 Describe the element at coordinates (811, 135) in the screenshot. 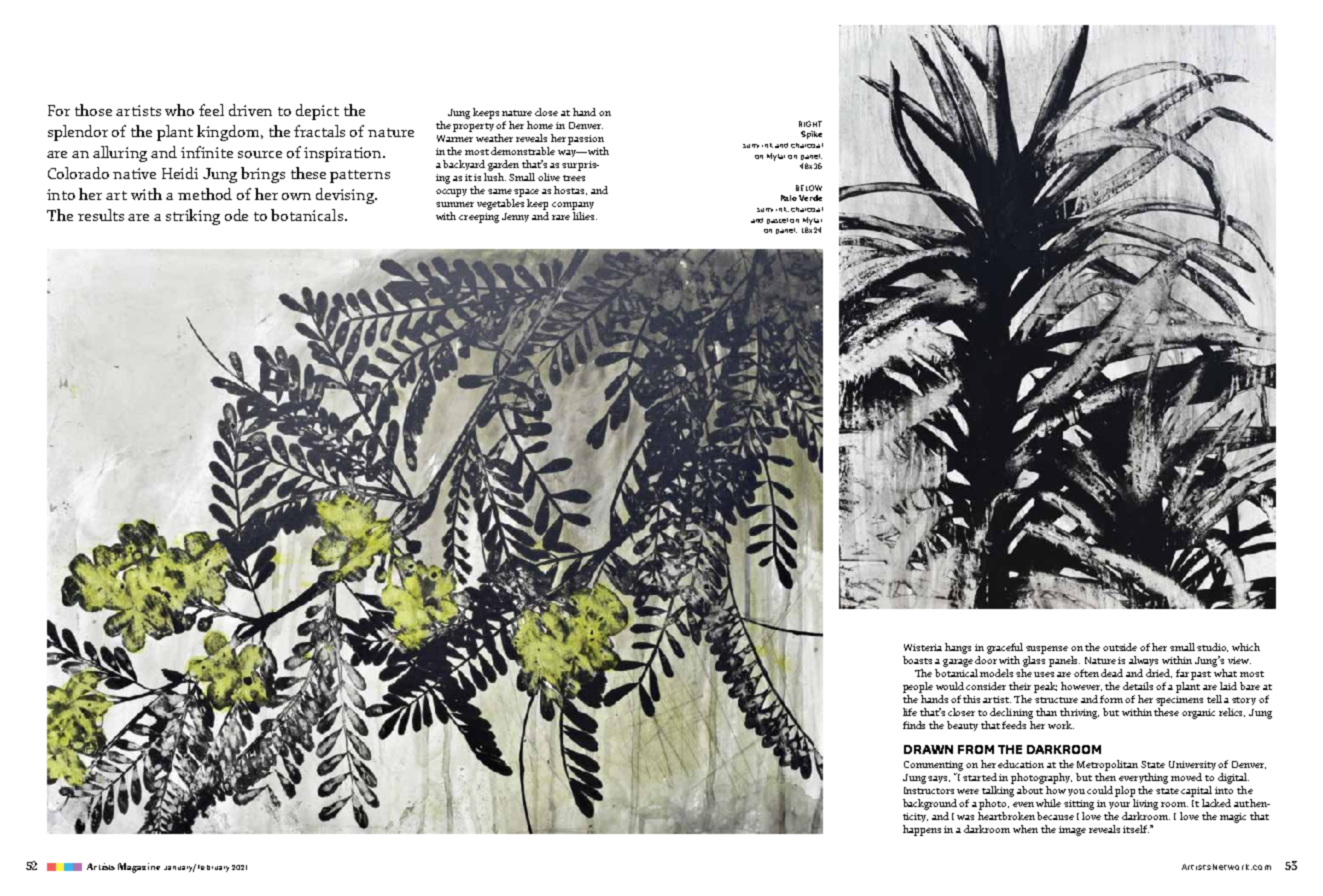

I see `Spike` at that location.
